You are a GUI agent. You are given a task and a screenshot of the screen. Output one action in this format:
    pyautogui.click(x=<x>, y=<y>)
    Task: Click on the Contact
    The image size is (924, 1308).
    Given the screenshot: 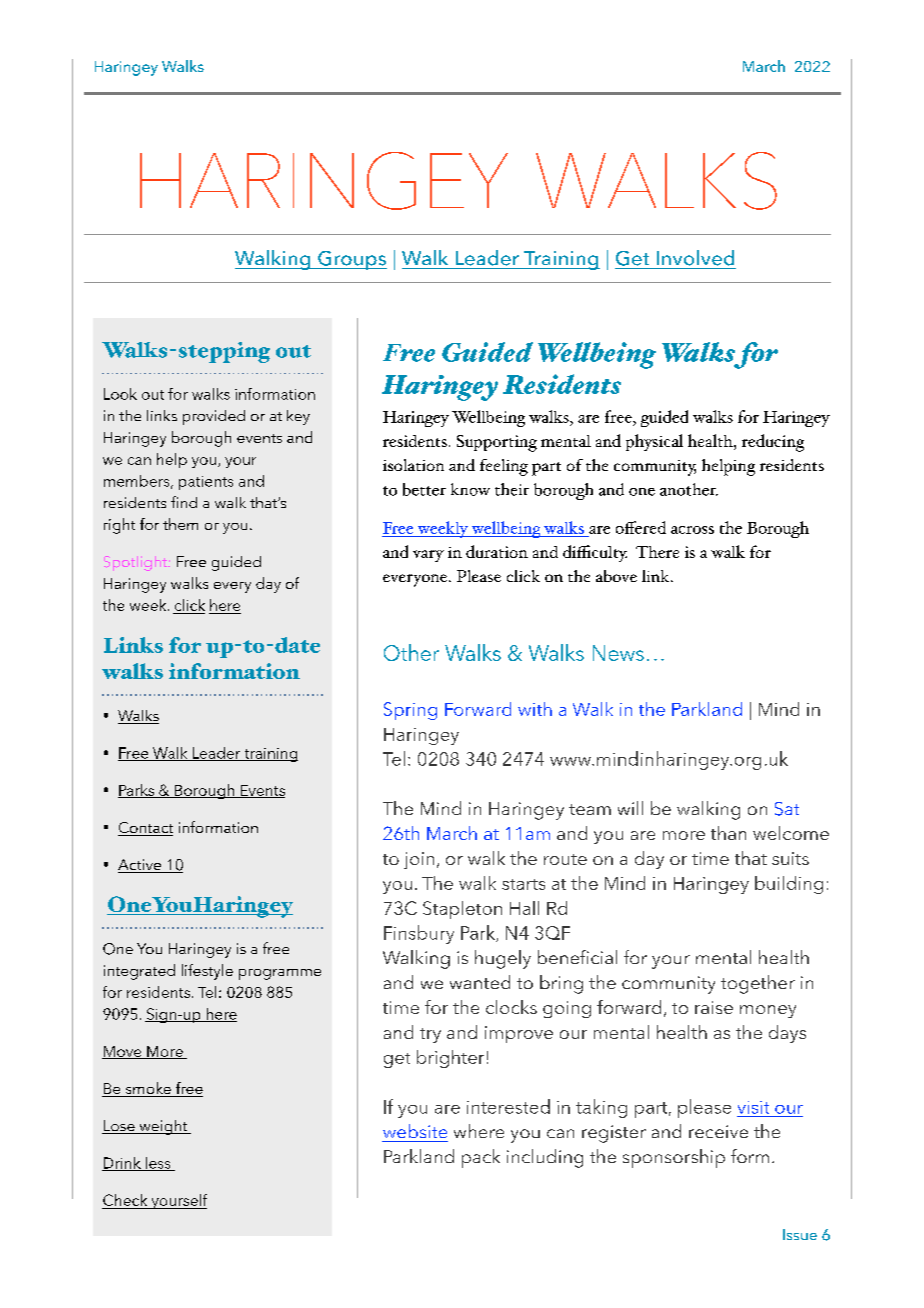 What is the action you would take?
    pyautogui.click(x=145, y=829)
